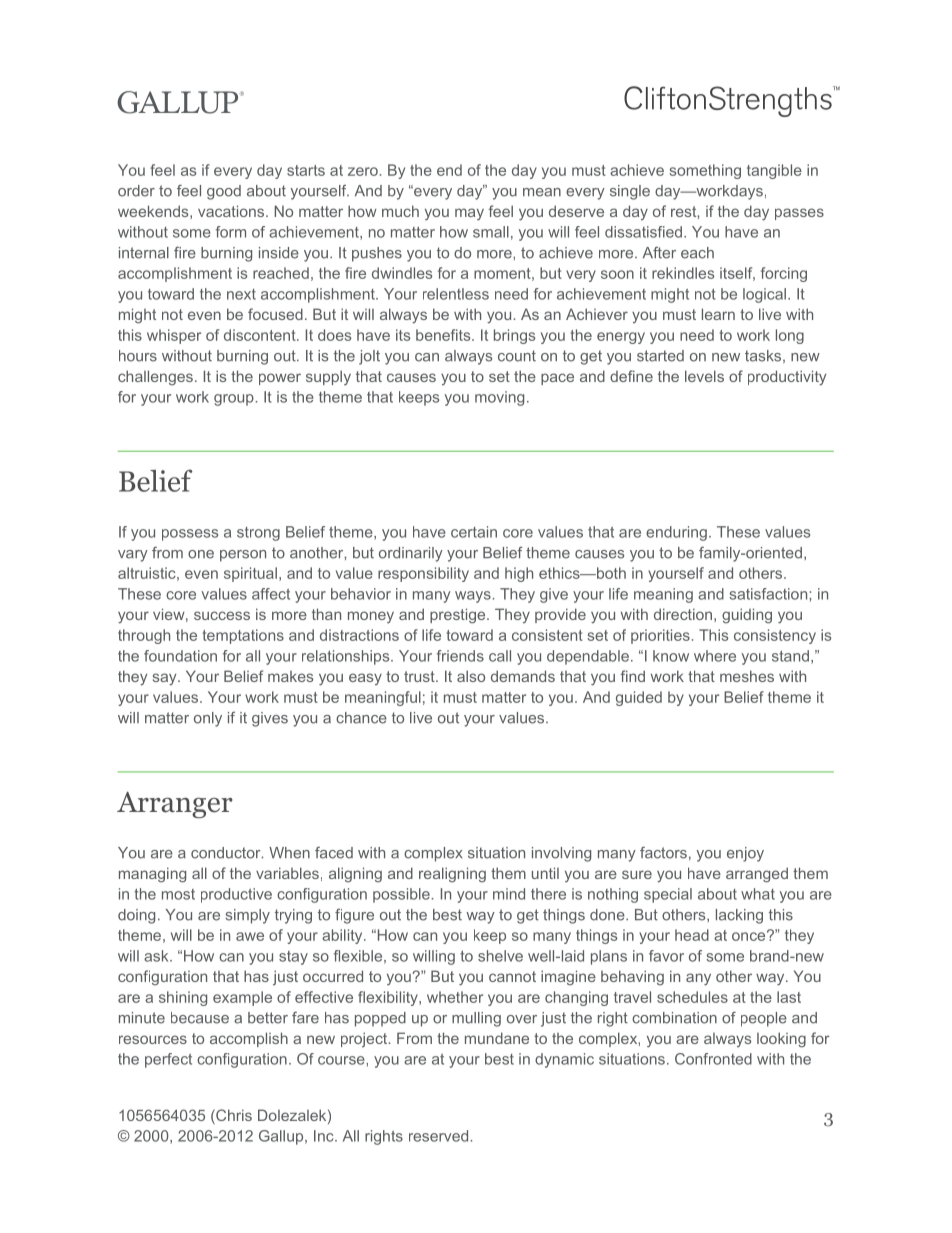 The image size is (952, 1233). What do you see at coordinates (774, 171) in the screenshot?
I see `tangible` at bounding box center [774, 171].
